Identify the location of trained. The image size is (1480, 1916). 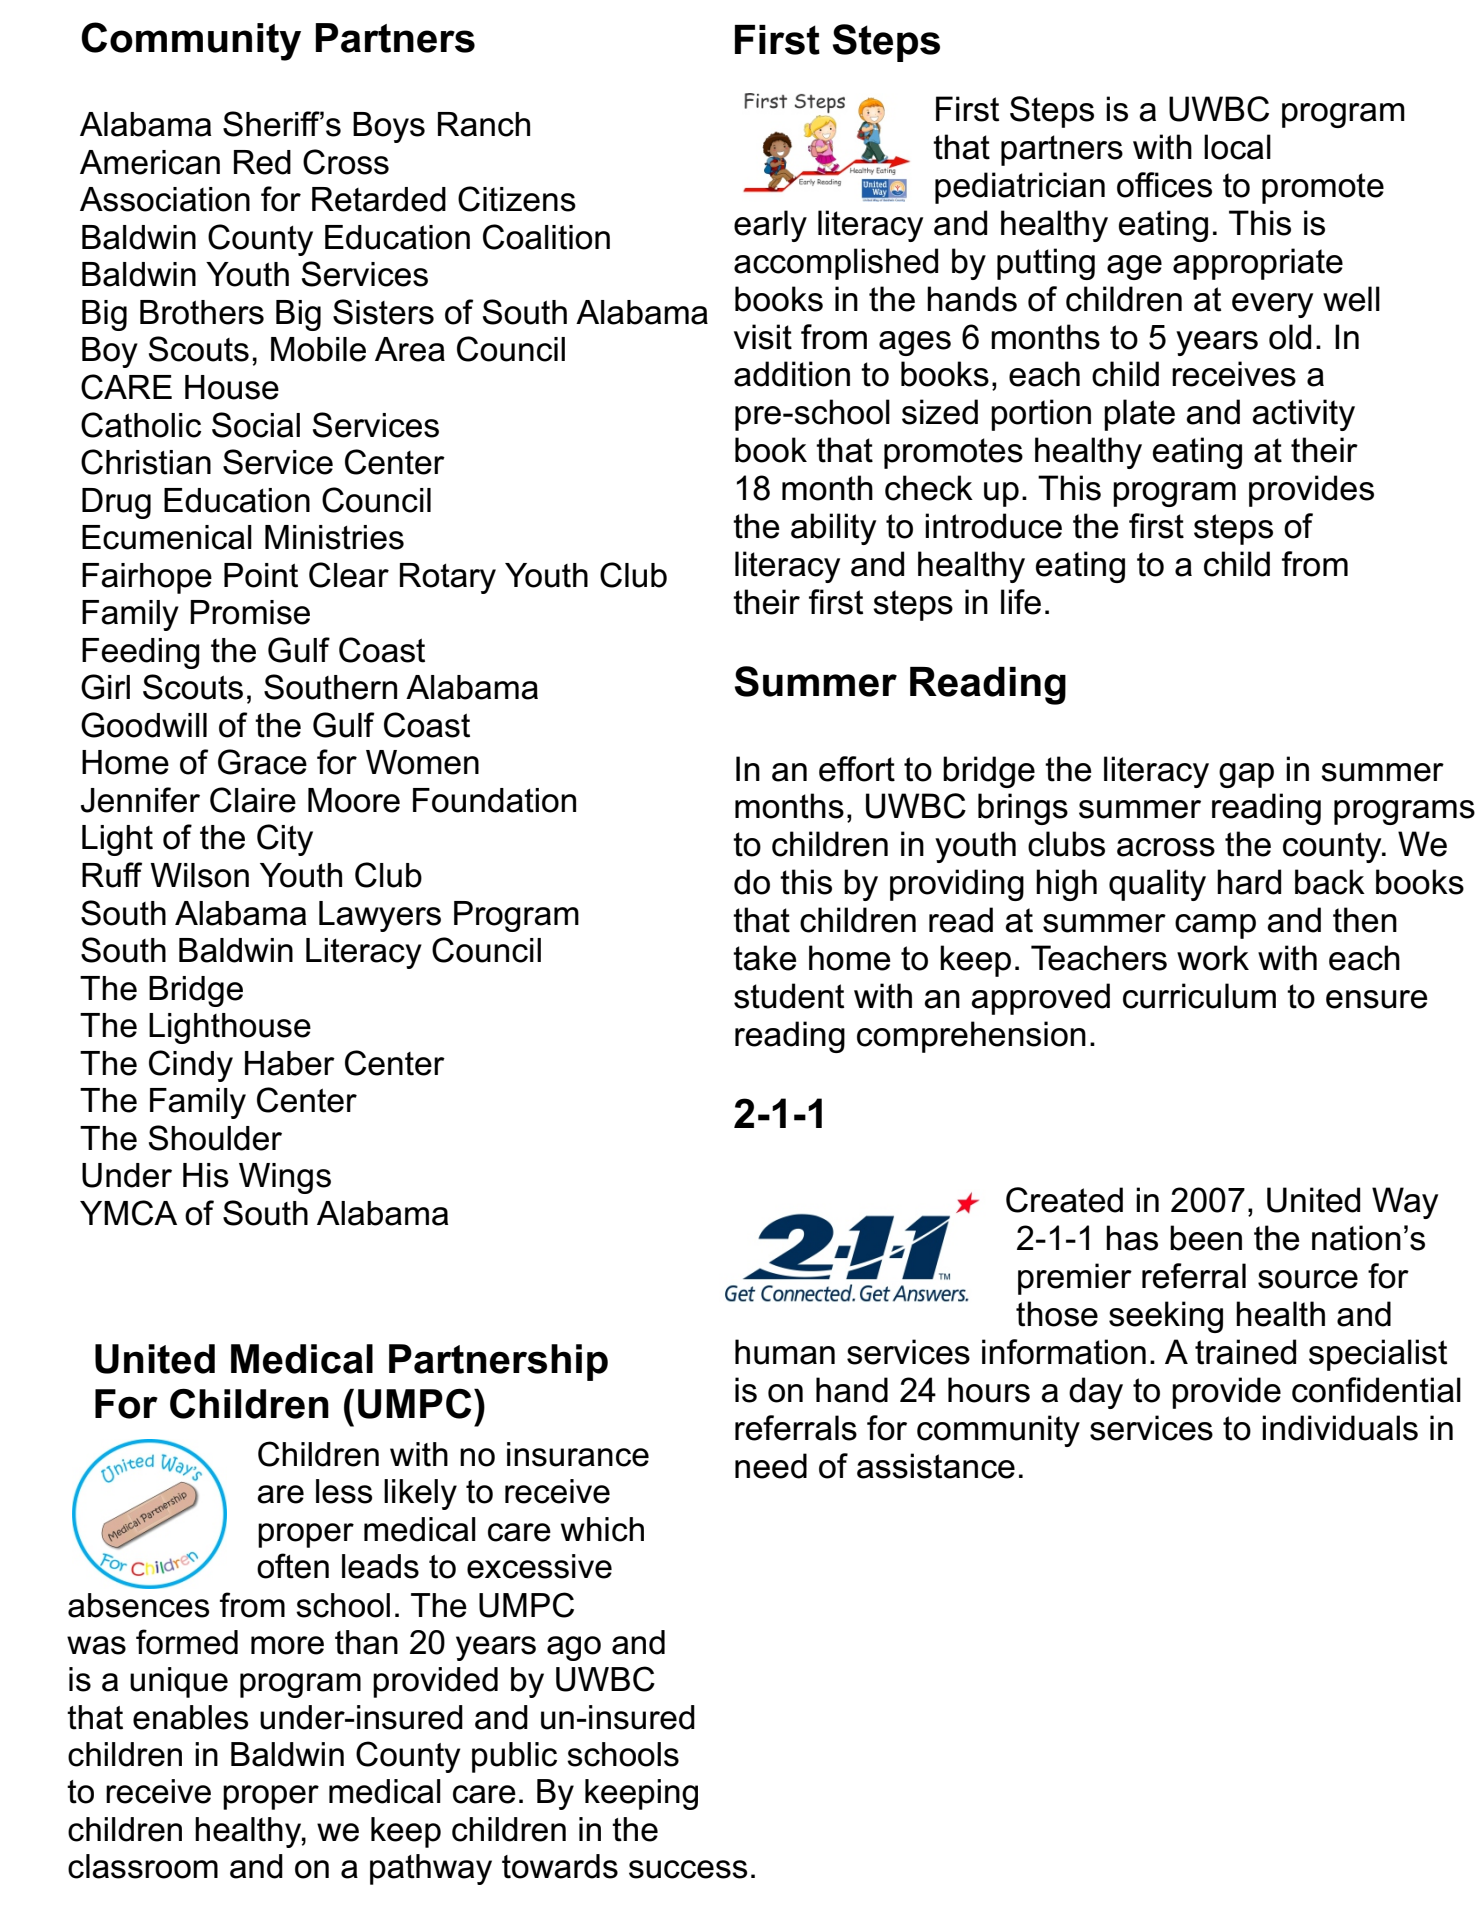
(1245, 1352).
